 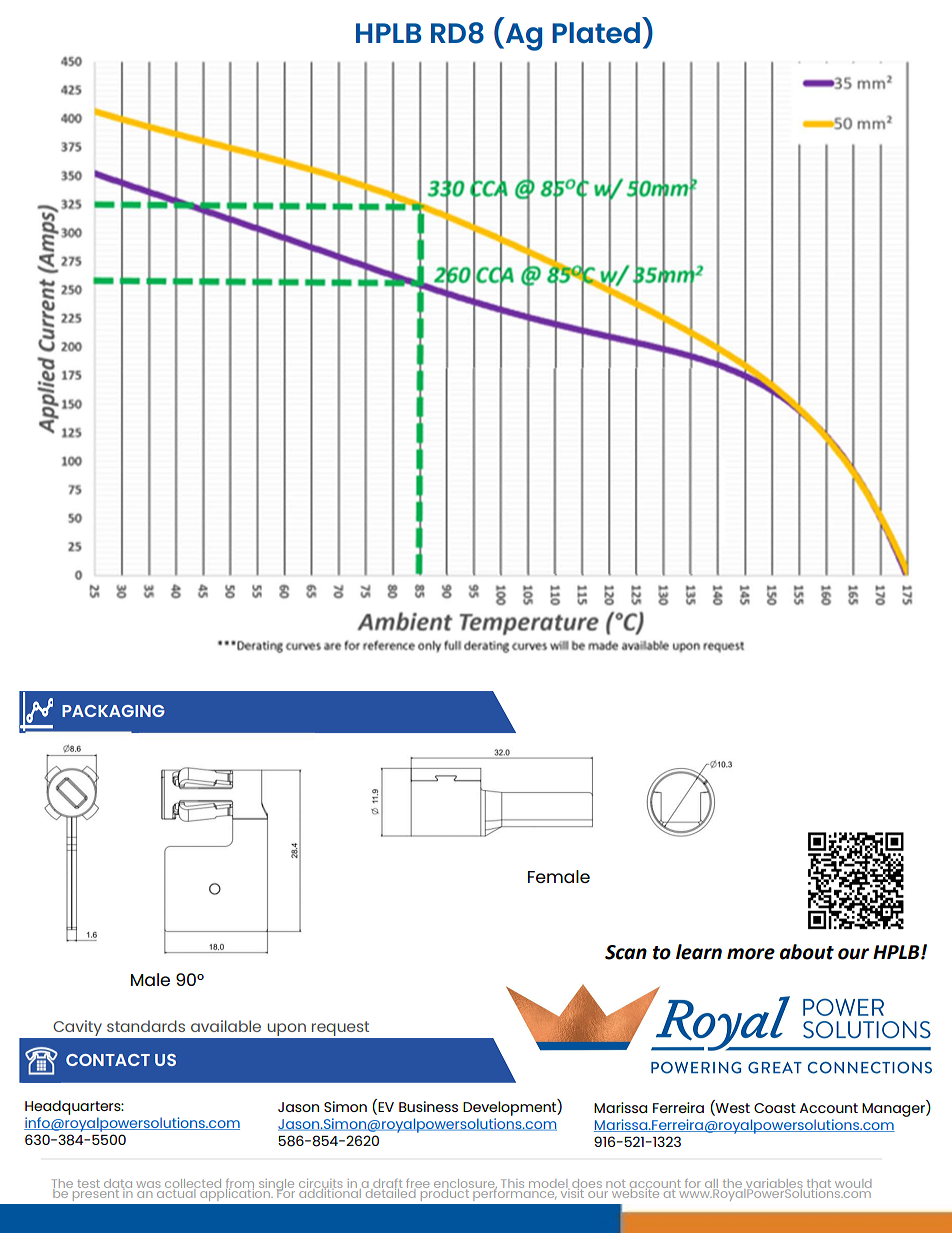 What do you see at coordinates (699, 952) in the screenshot?
I see `learn` at bounding box center [699, 952].
